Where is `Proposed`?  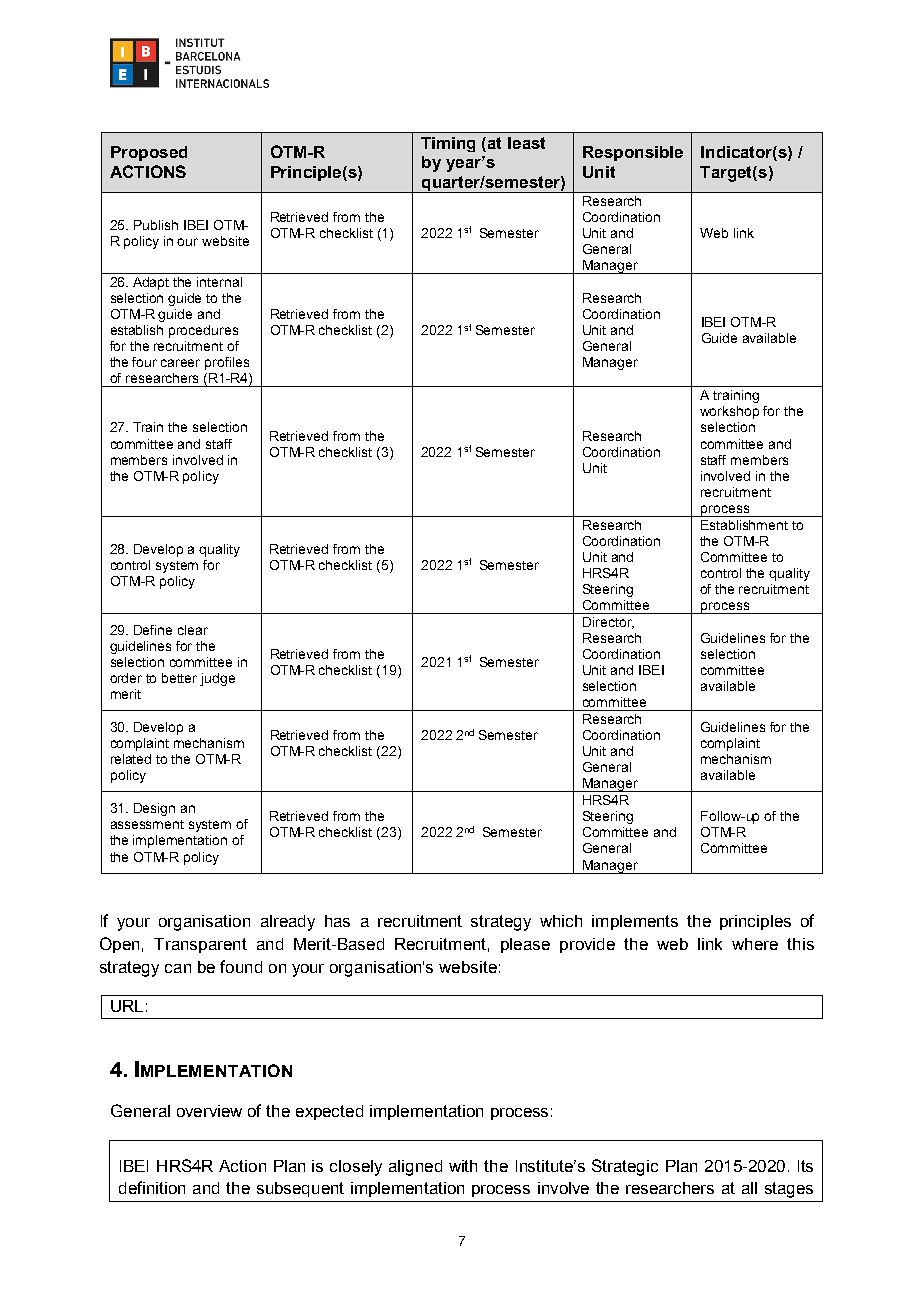 Proposed is located at coordinates (149, 153).
